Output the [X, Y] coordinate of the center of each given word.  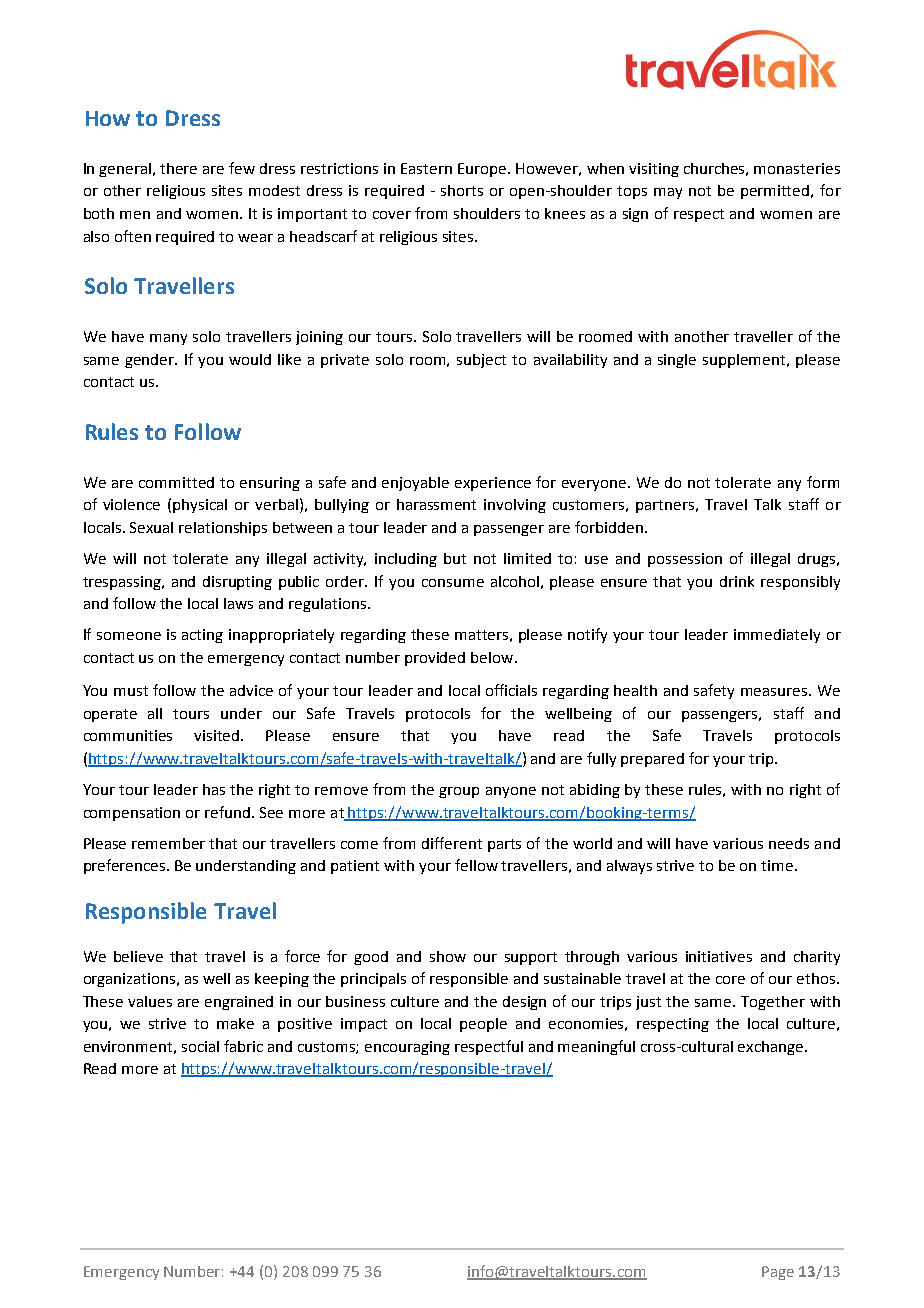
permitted [776, 192]
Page [778, 1273]
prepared [652, 760]
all [155, 713]
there [178, 168]
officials [511, 690]
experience [493, 484]
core [730, 980]
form [823, 482]
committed [176, 482]
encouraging [407, 1048]
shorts [462, 190]
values [150, 1001]
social [200, 1046]
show [448, 956]
